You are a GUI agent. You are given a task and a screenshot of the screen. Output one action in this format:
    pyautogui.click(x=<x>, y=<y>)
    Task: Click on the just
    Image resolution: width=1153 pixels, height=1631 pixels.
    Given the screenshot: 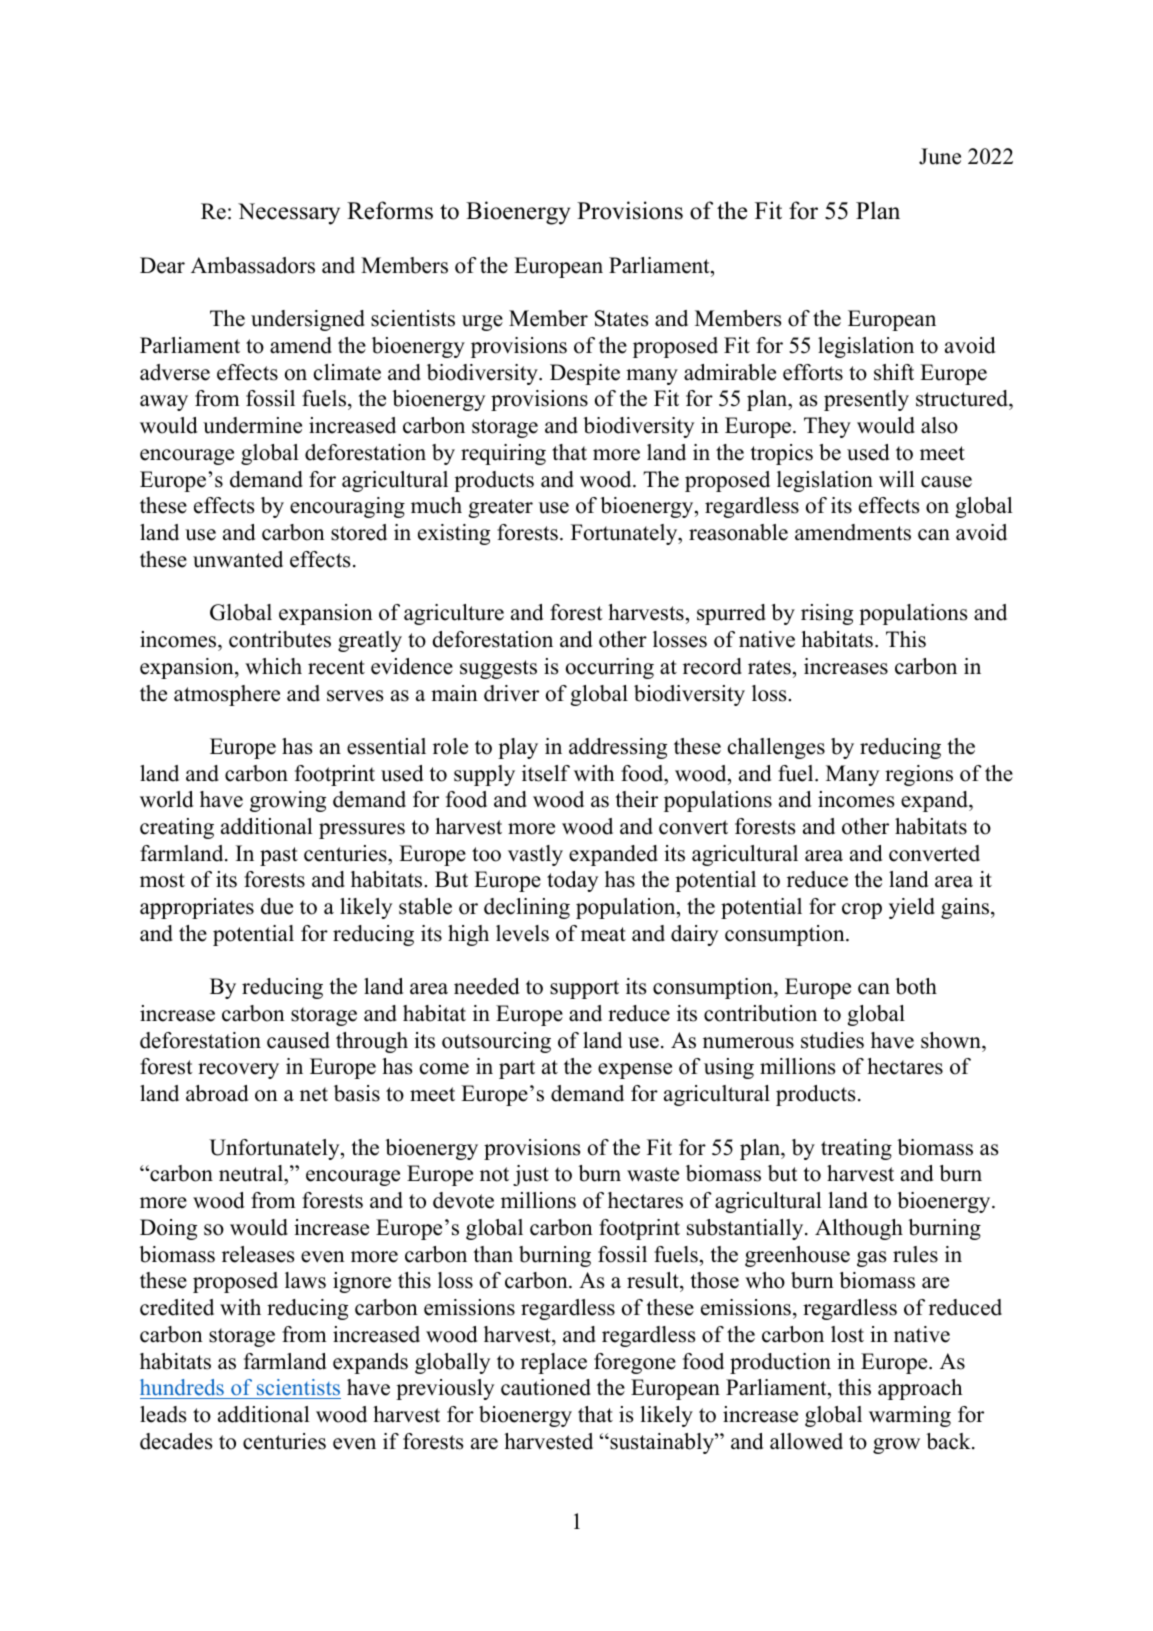 What is the action you would take?
    pyautogui.click(x=531, y=1175)
